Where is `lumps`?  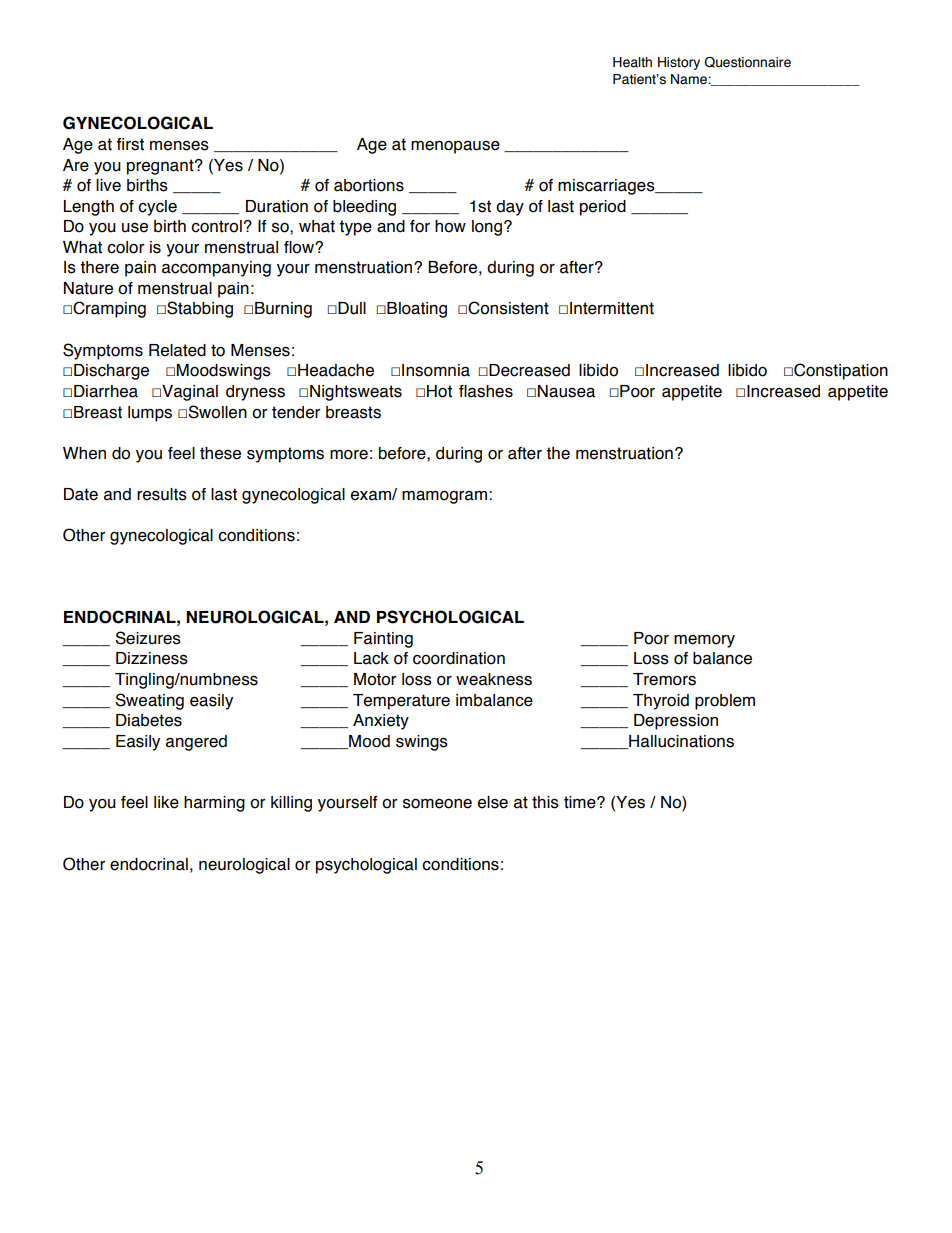 lumps is located at coordinates (150, 414).
